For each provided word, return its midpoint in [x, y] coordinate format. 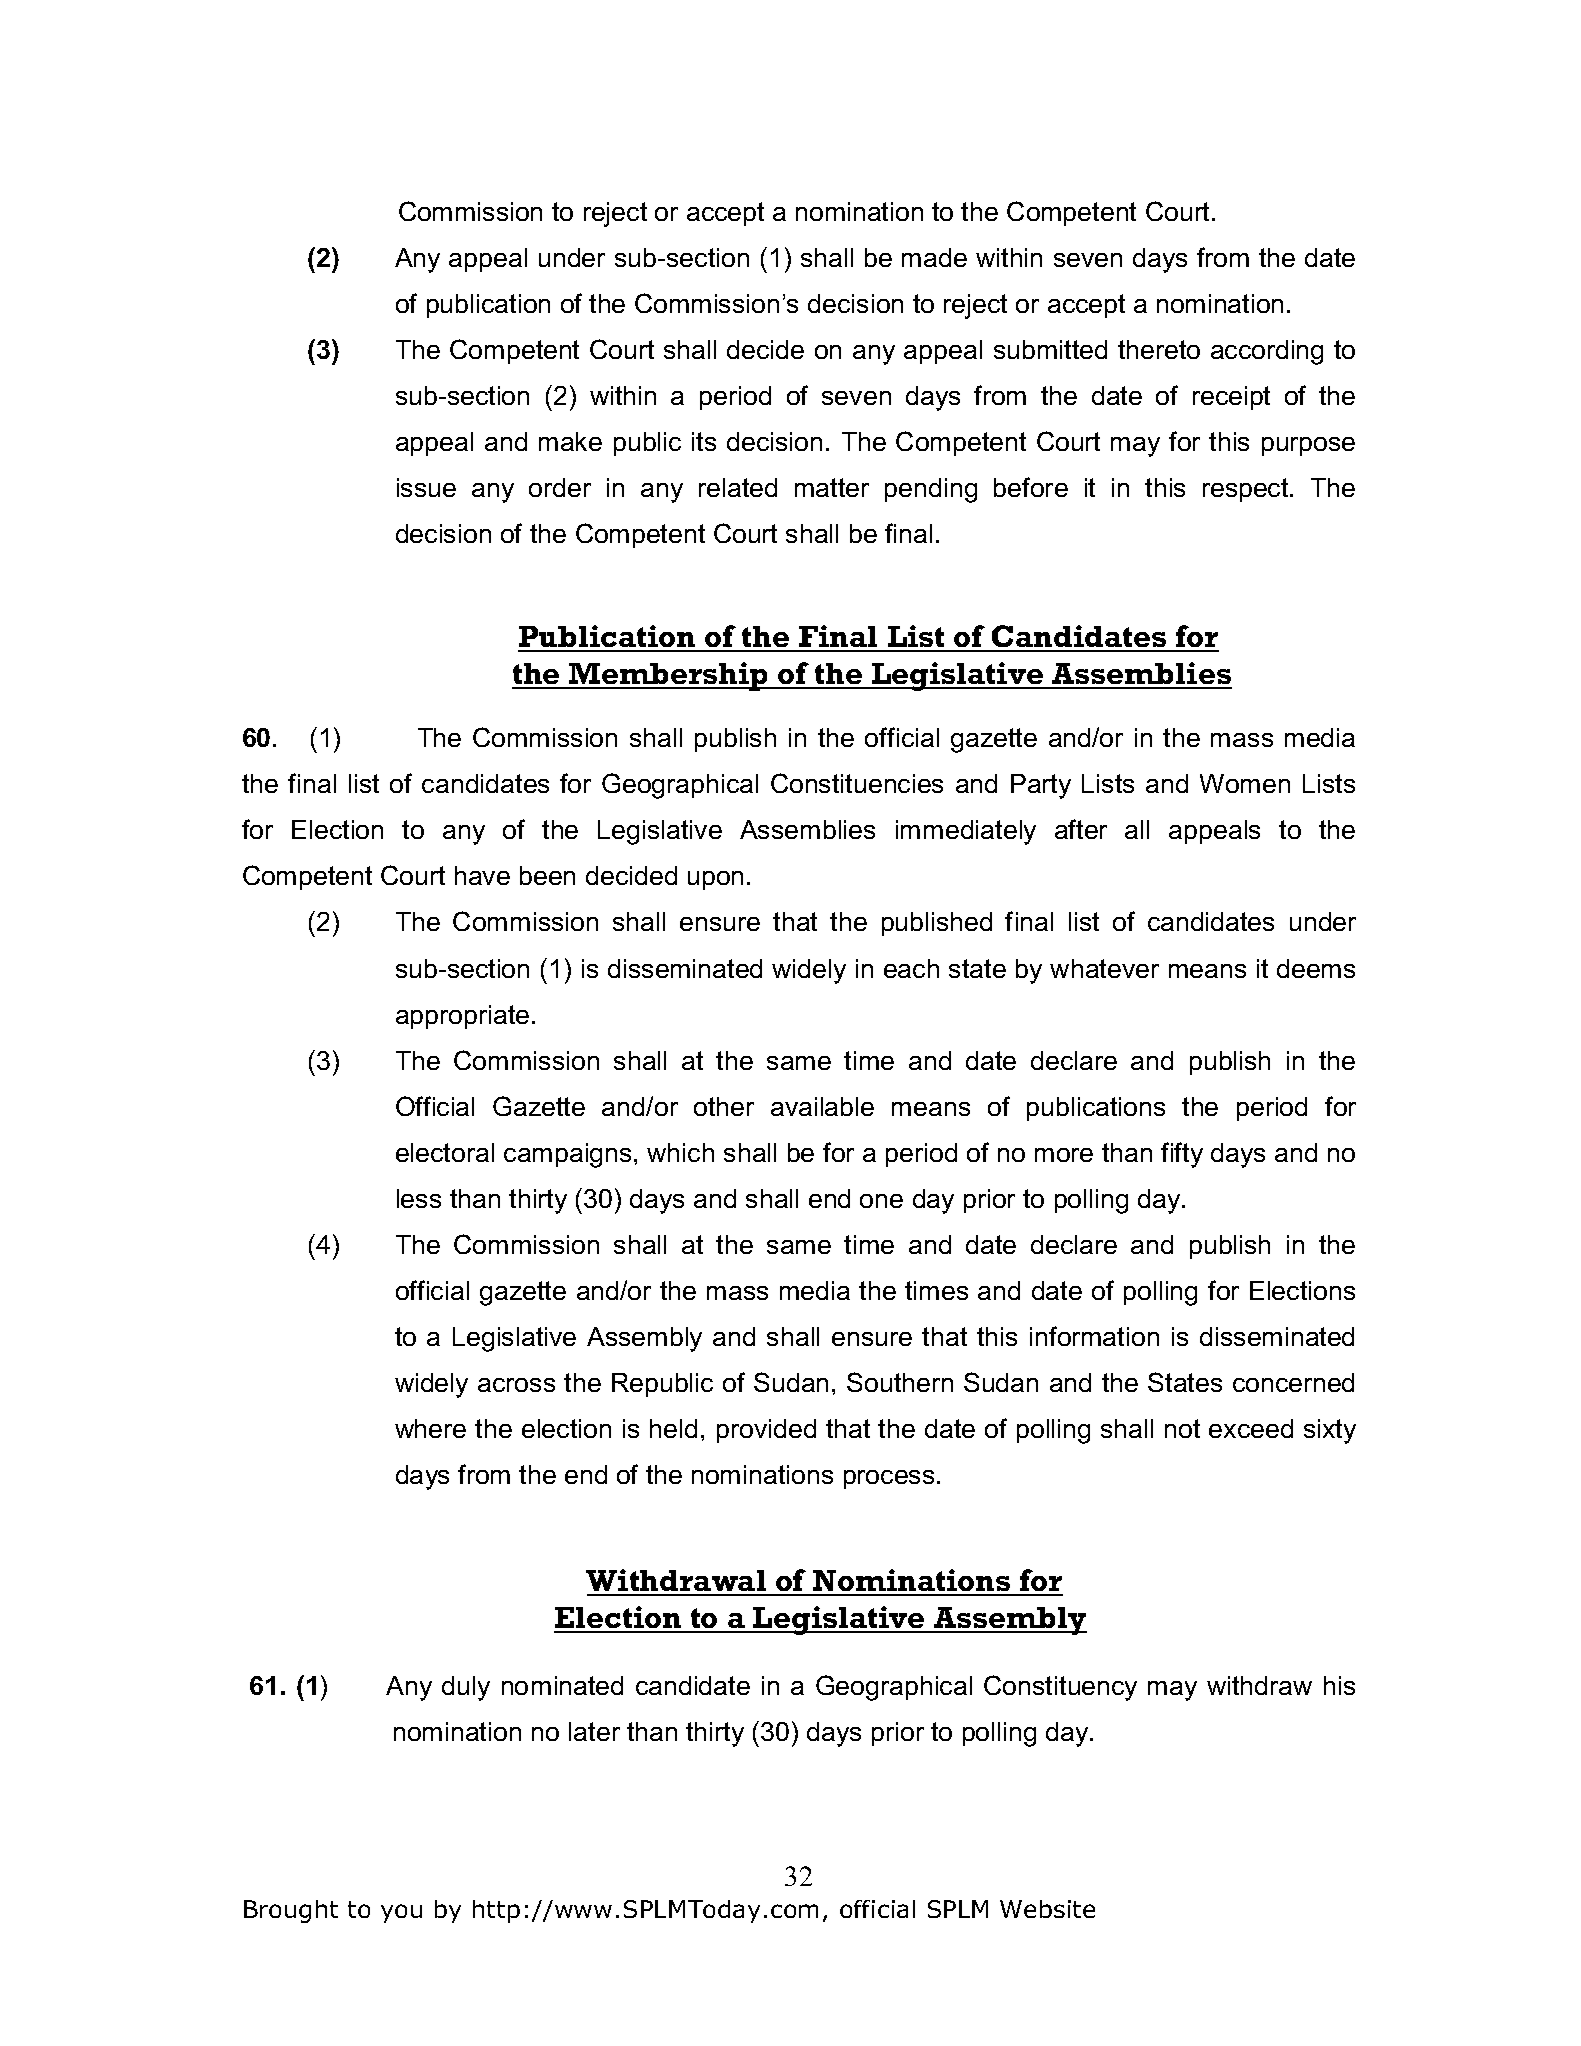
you [401, 1913]
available [822, 1106]
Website [1047, 1909]
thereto [1159, 349]
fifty [1182, 1155]
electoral [445, 1152]
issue [426, 487]
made [934, 257]
